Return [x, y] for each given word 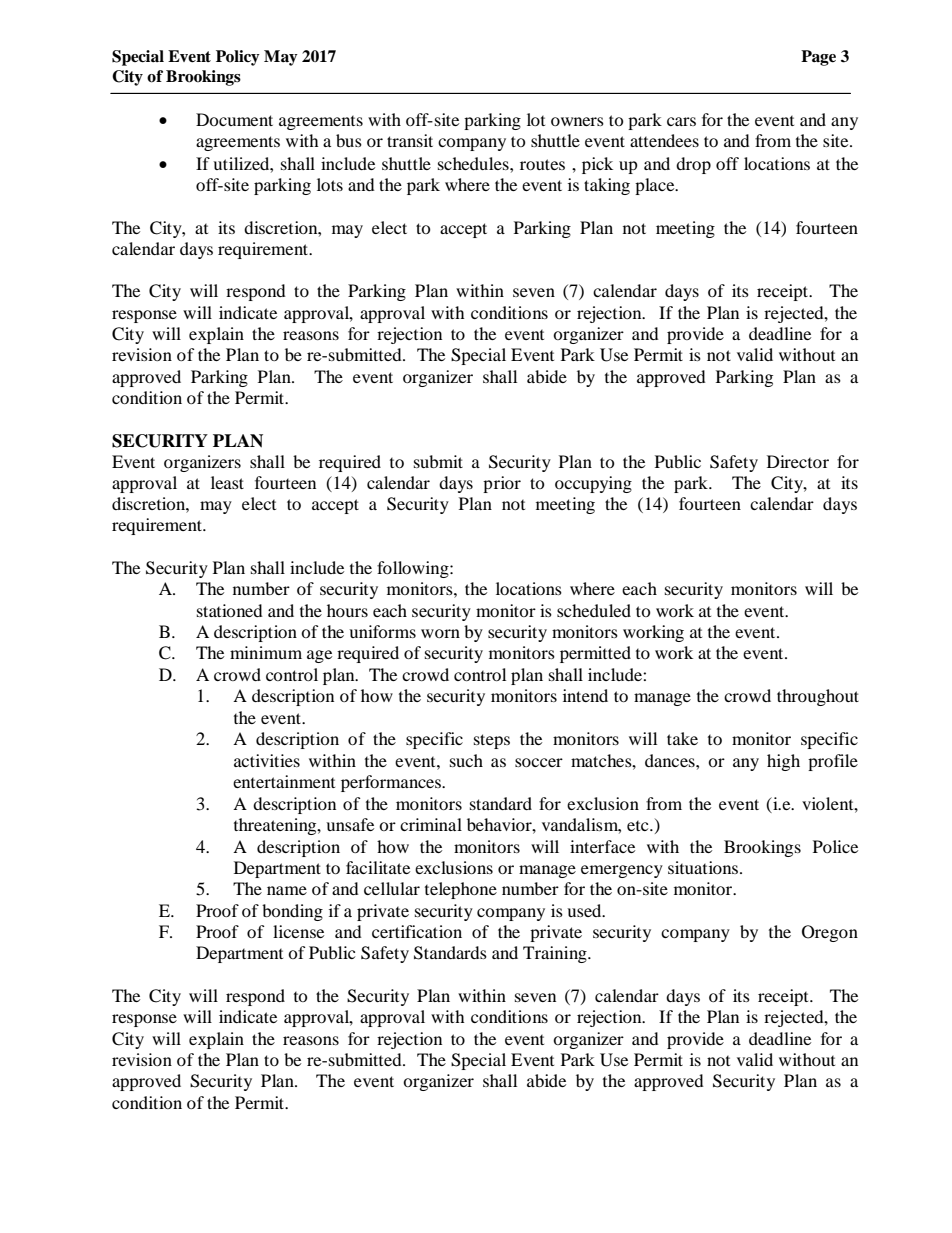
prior [502, 484]
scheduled [594, 610]
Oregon [830, 933]
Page [818, 58]
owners [577, 121]
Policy [238, 58]
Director [798, 461]
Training [556, 954]
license [298, 931]
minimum [266, 652]
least [227, 482]
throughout [818, 697]
